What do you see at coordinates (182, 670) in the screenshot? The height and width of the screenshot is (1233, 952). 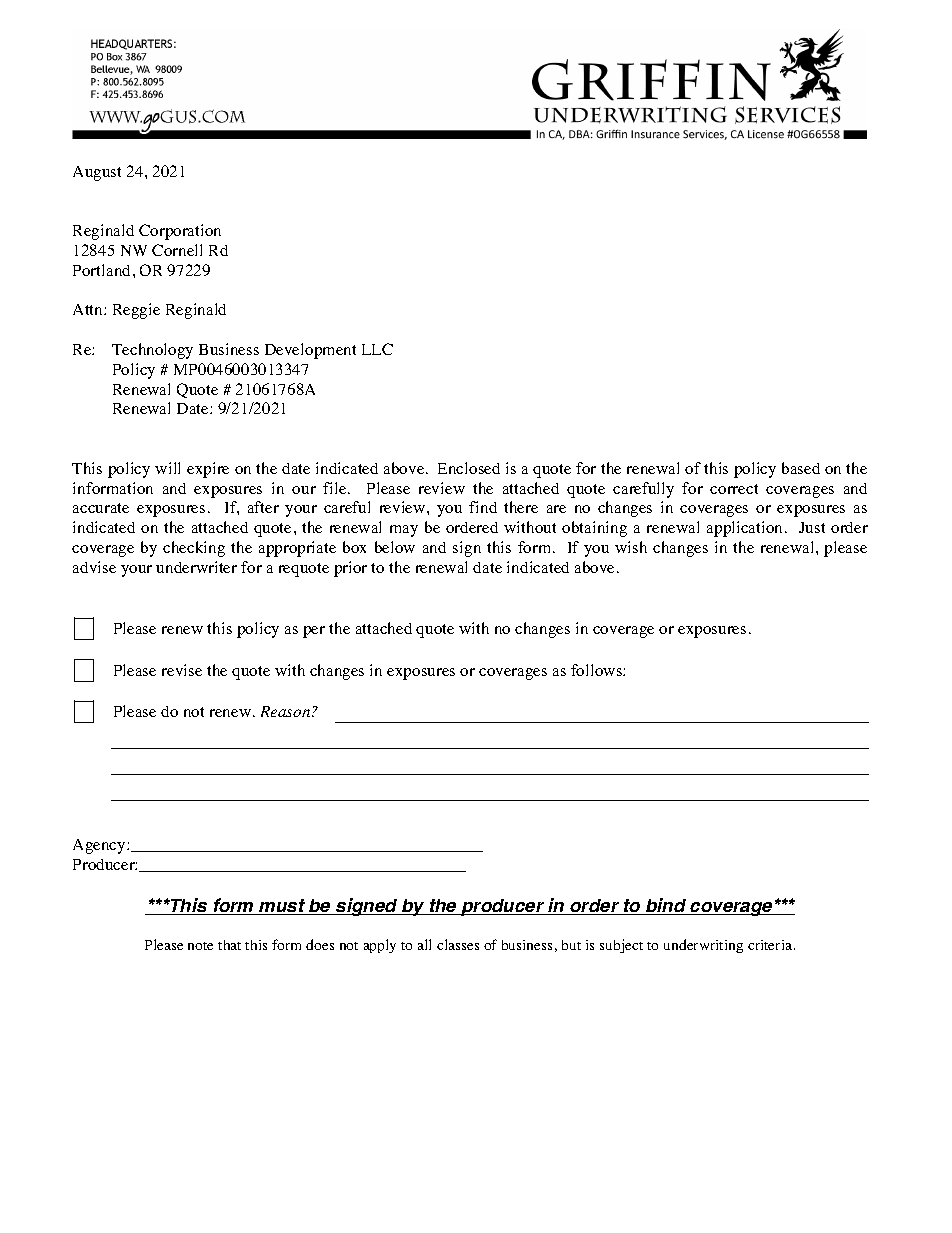 I see `revise` at bounding box center [182, 670].
